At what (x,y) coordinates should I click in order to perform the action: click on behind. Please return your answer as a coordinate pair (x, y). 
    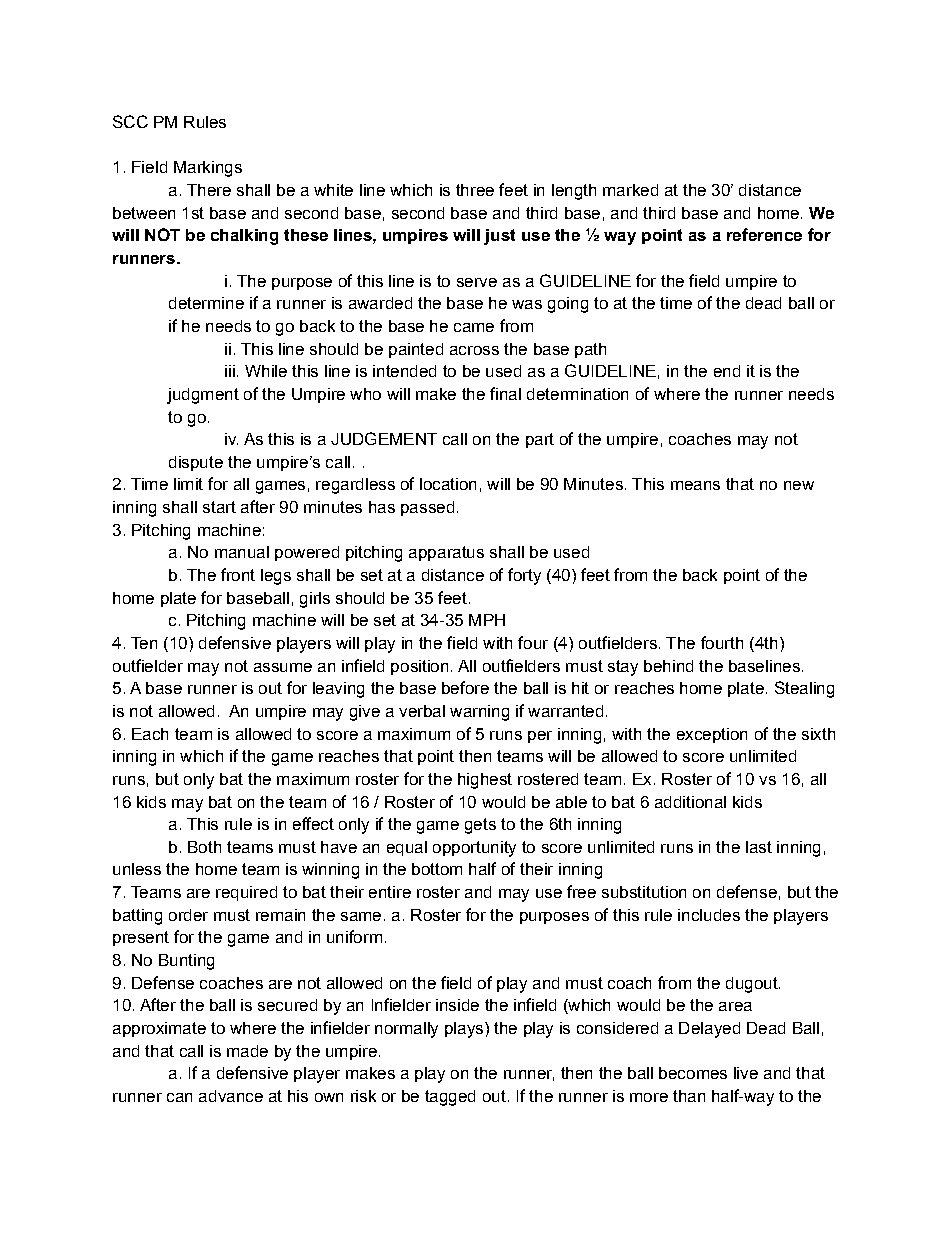
    Looking at the image, I should click on (668, 666).
